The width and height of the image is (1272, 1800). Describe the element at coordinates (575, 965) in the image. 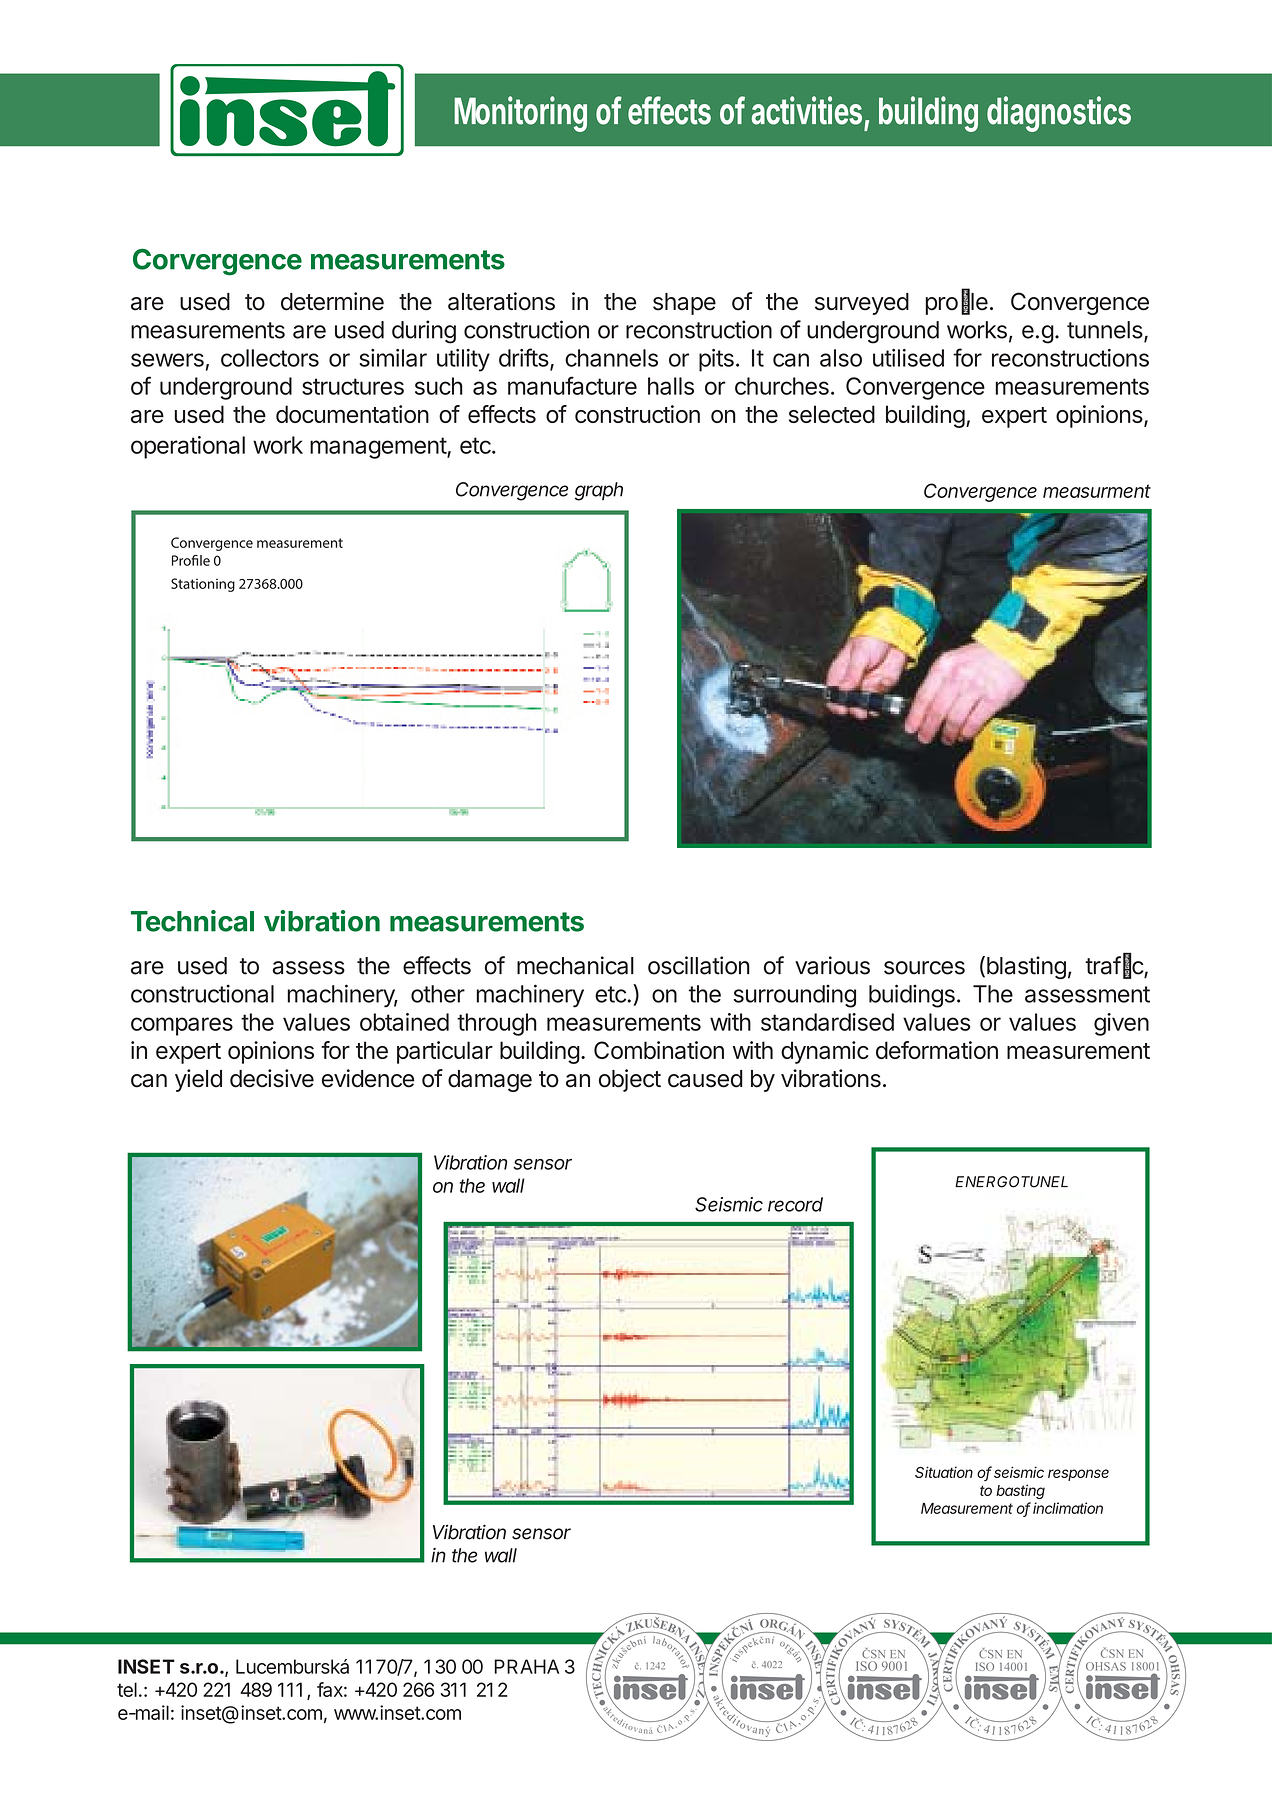

I see `mechanical` at that location.
